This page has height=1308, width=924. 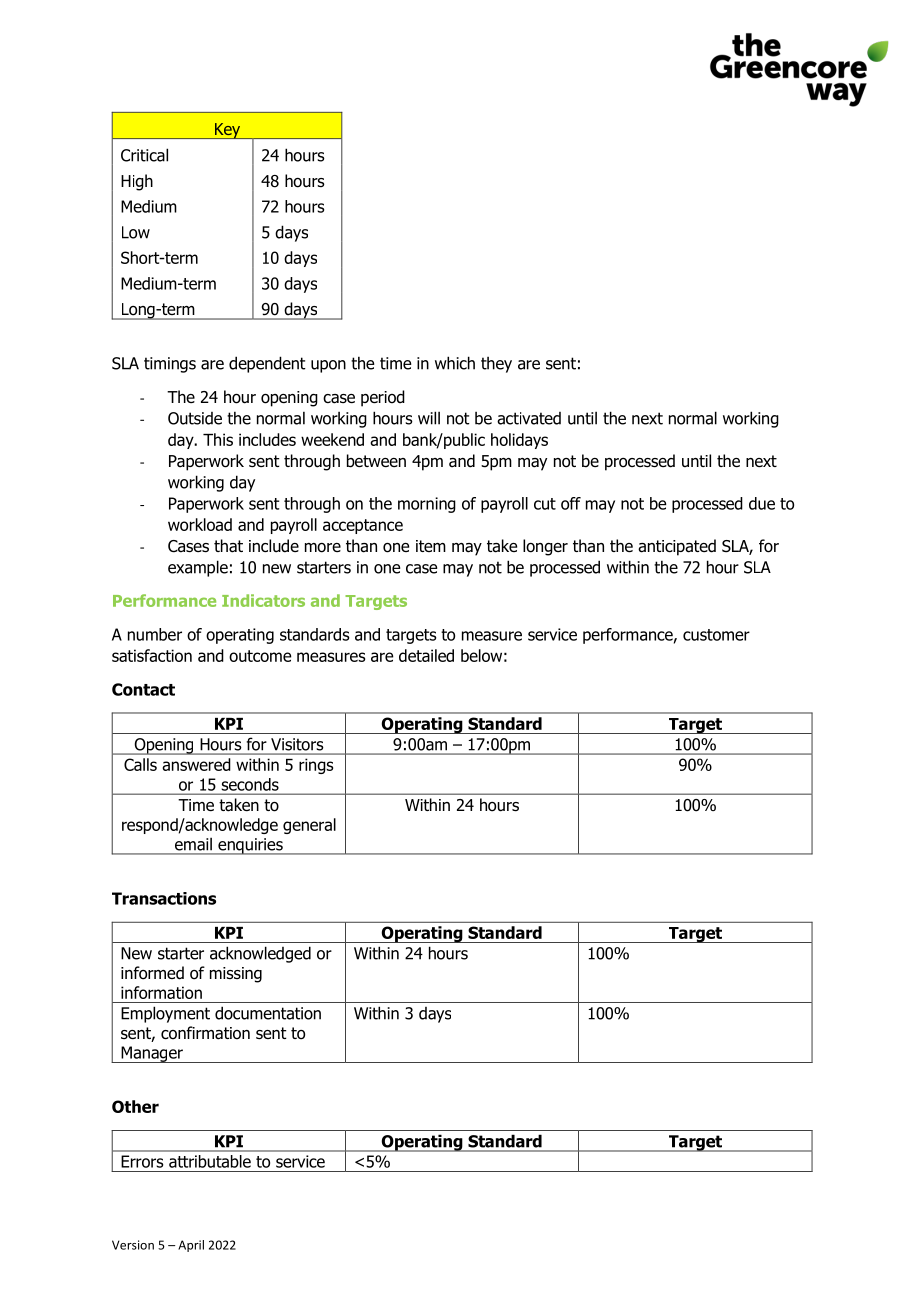 What do you see at coordinates (309, 826) in the page?
I see `general` at bounding box center [309, 826].
